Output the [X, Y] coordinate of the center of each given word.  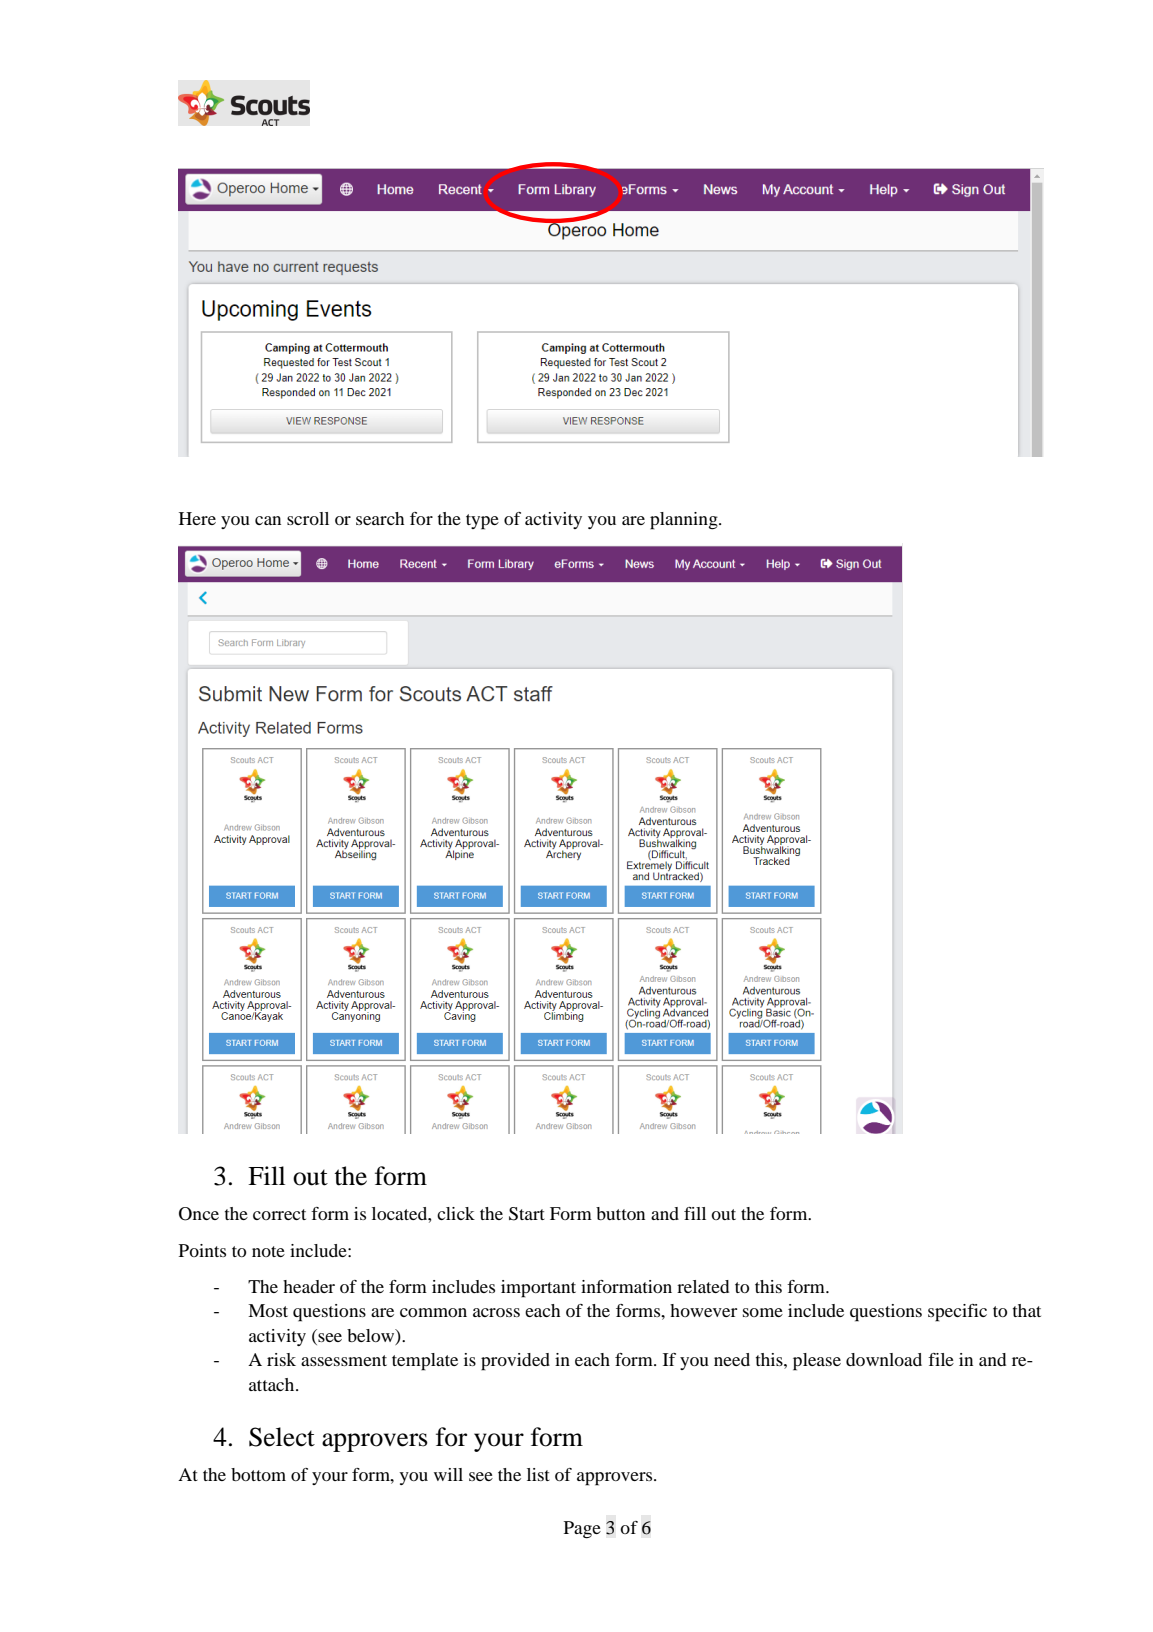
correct [279, 1214]
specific [957, 1313]
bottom [258, 1474]
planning [685, 521]
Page [582, 1530]
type [482, 522]
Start [527, 1214]
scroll [308, 518]
